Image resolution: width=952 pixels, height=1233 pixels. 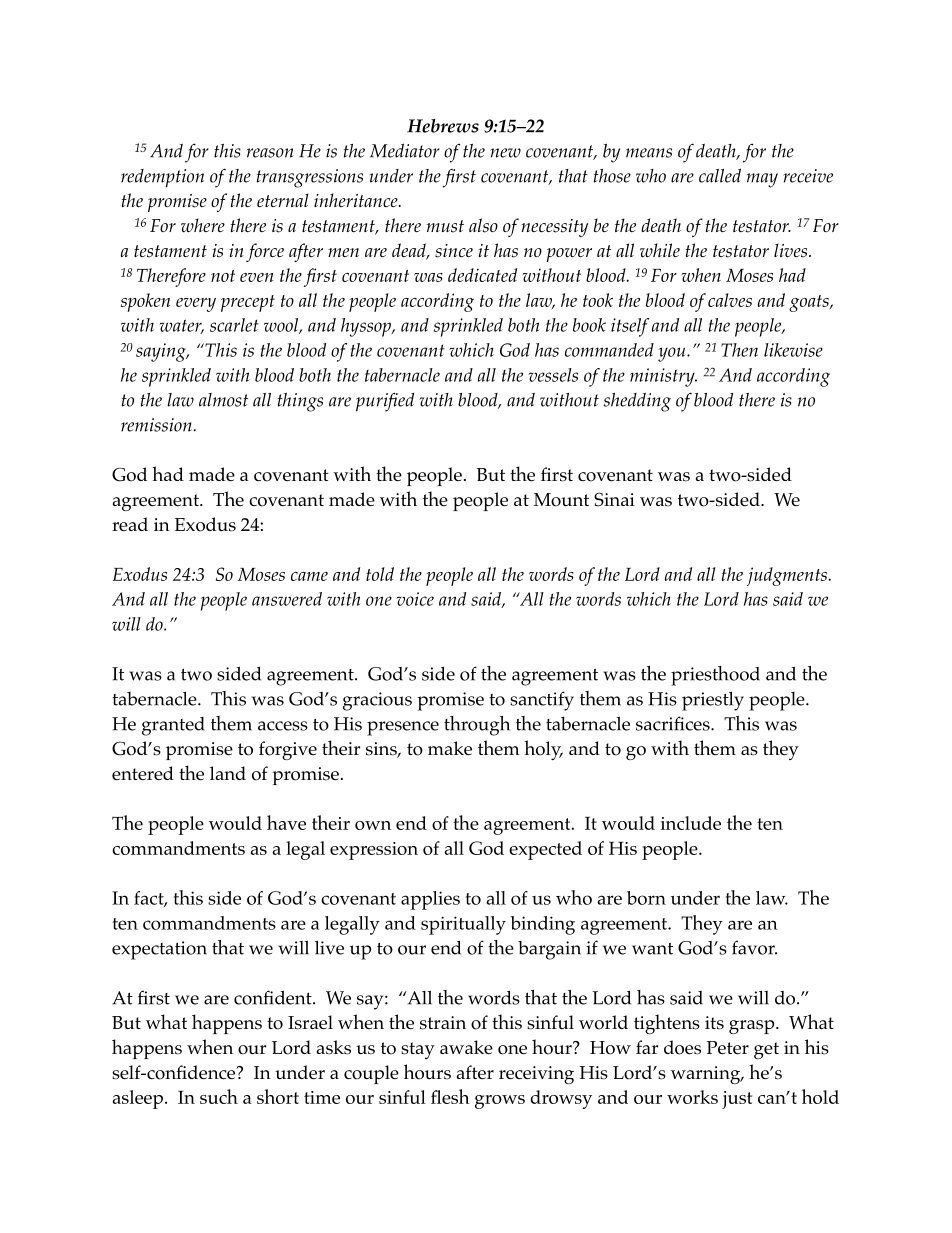 What do you see at coordinates (720, 176) in the document?
I see `called` at bounding box center [720, 176].
